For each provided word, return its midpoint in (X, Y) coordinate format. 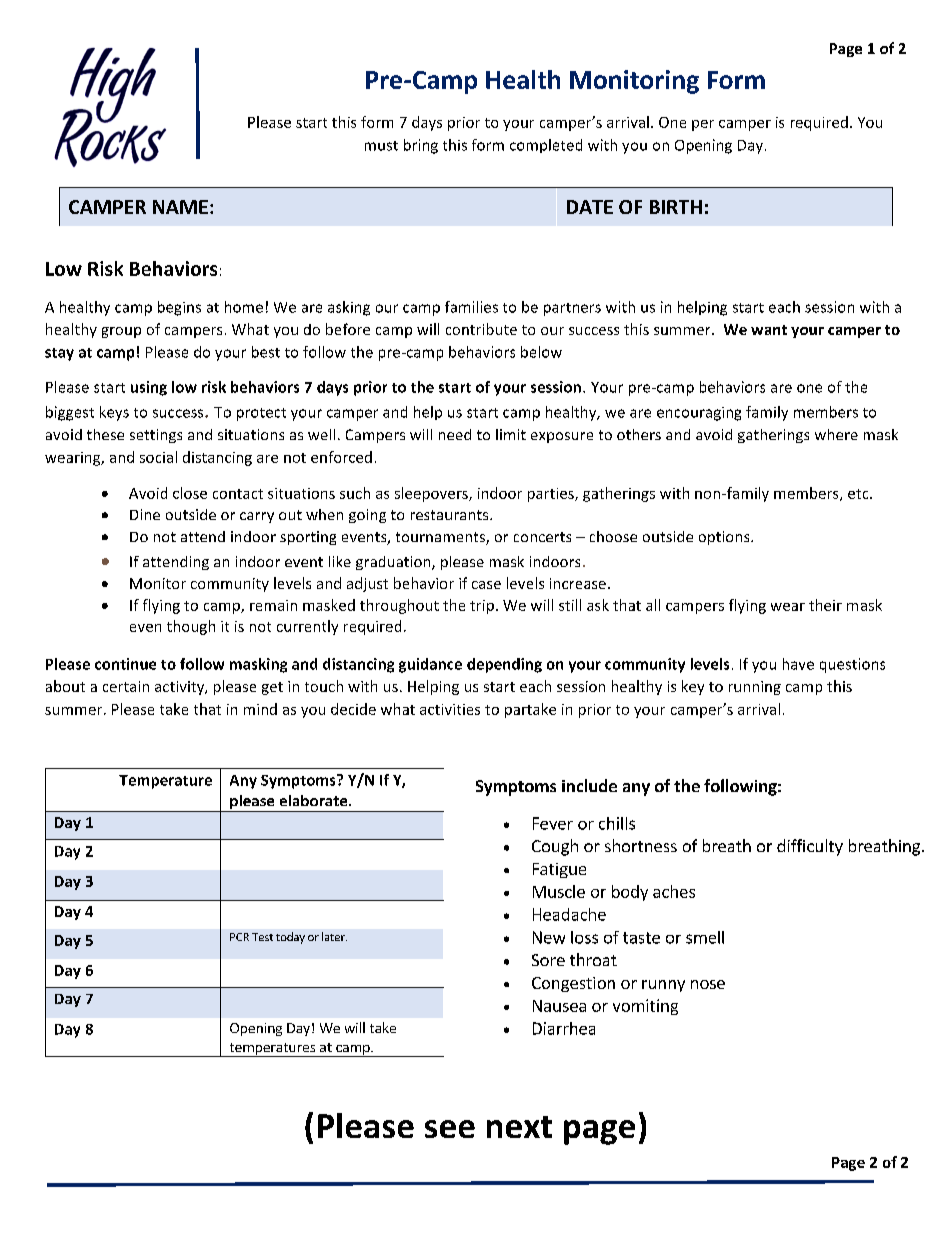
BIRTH (676, 207)
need (455, 434)
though (191, 627)
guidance (430, 665)
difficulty (810, 847)
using (149, 388)
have (798, 664)
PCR (239, 937)
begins (179, 308)
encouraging (699, 414)
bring (421, 146)
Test (262, 937)
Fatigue (559, 870)
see (450, 1129)
